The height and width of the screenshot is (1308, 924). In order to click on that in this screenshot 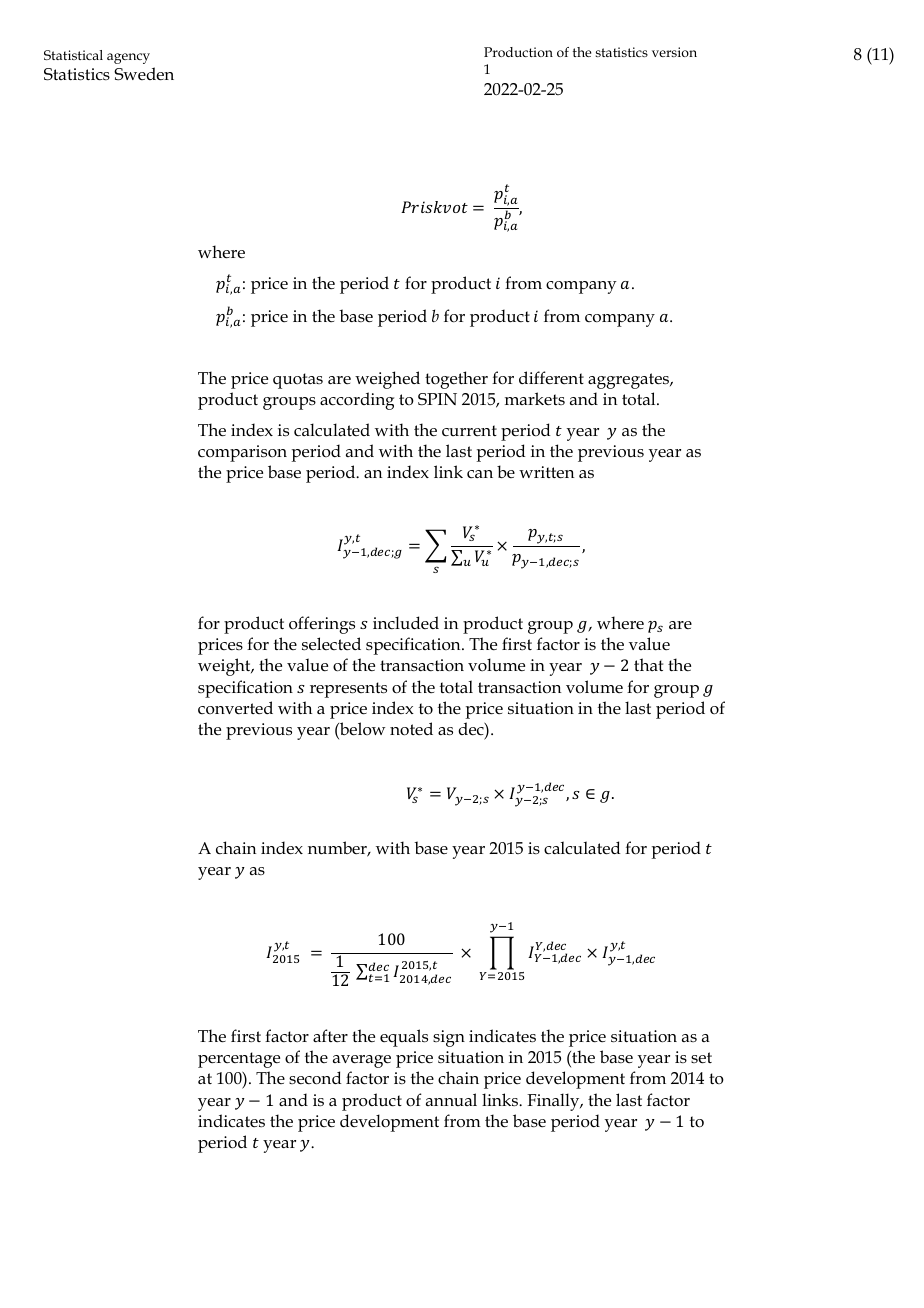, I will do `click(648, 664)`.
